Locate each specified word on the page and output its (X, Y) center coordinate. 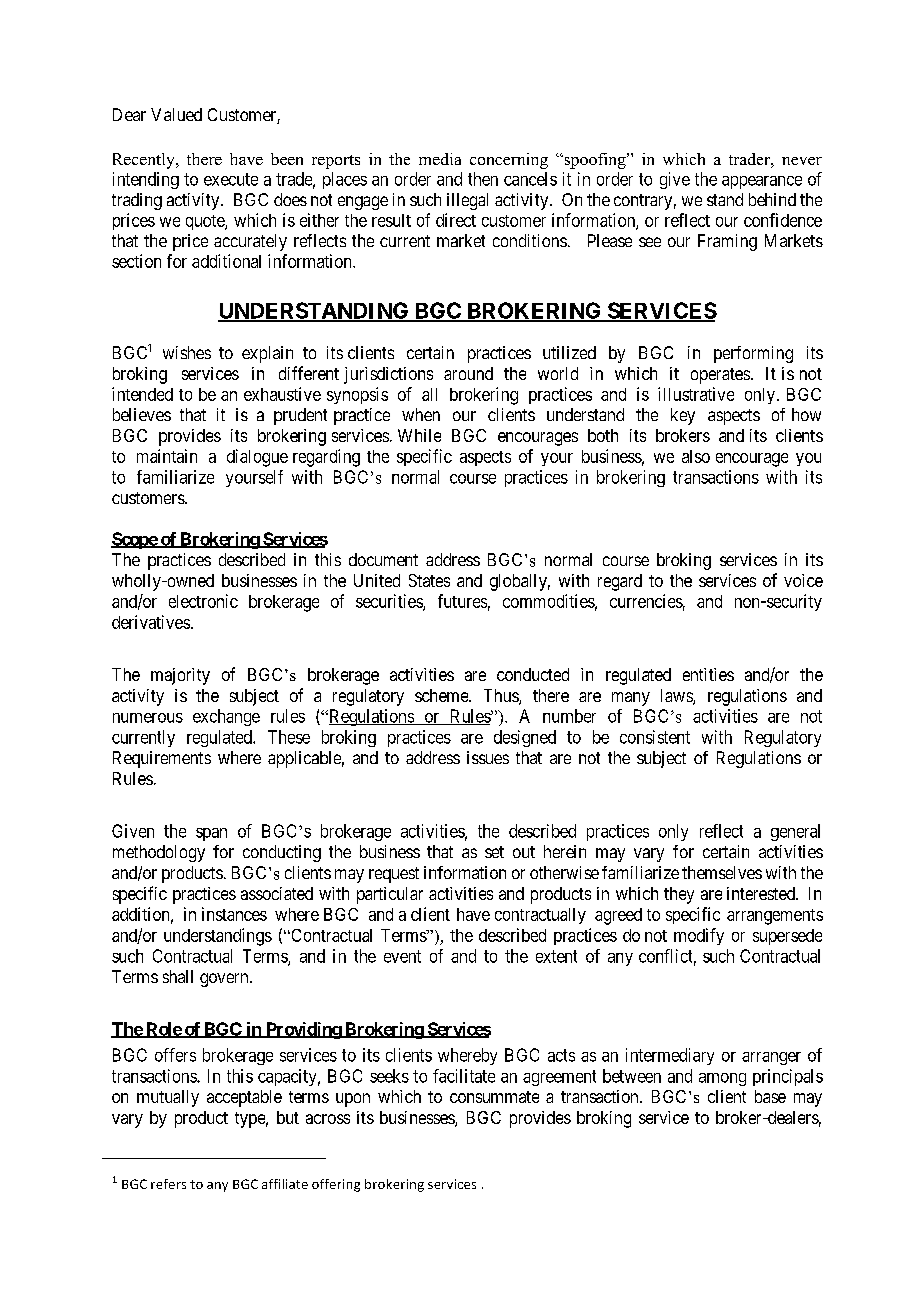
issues (488, 757)
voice (803, 580)
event (402, 956)
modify (699, 936)
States (429, 580)
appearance (762, 182)
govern (225, 980)
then (483, 179)
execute (231, 179)
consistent (655, 737)
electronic (203, 601)
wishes (187, 352)
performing (753, 354)
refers (168, 1184)
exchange (226, 717)
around (468, 373)
